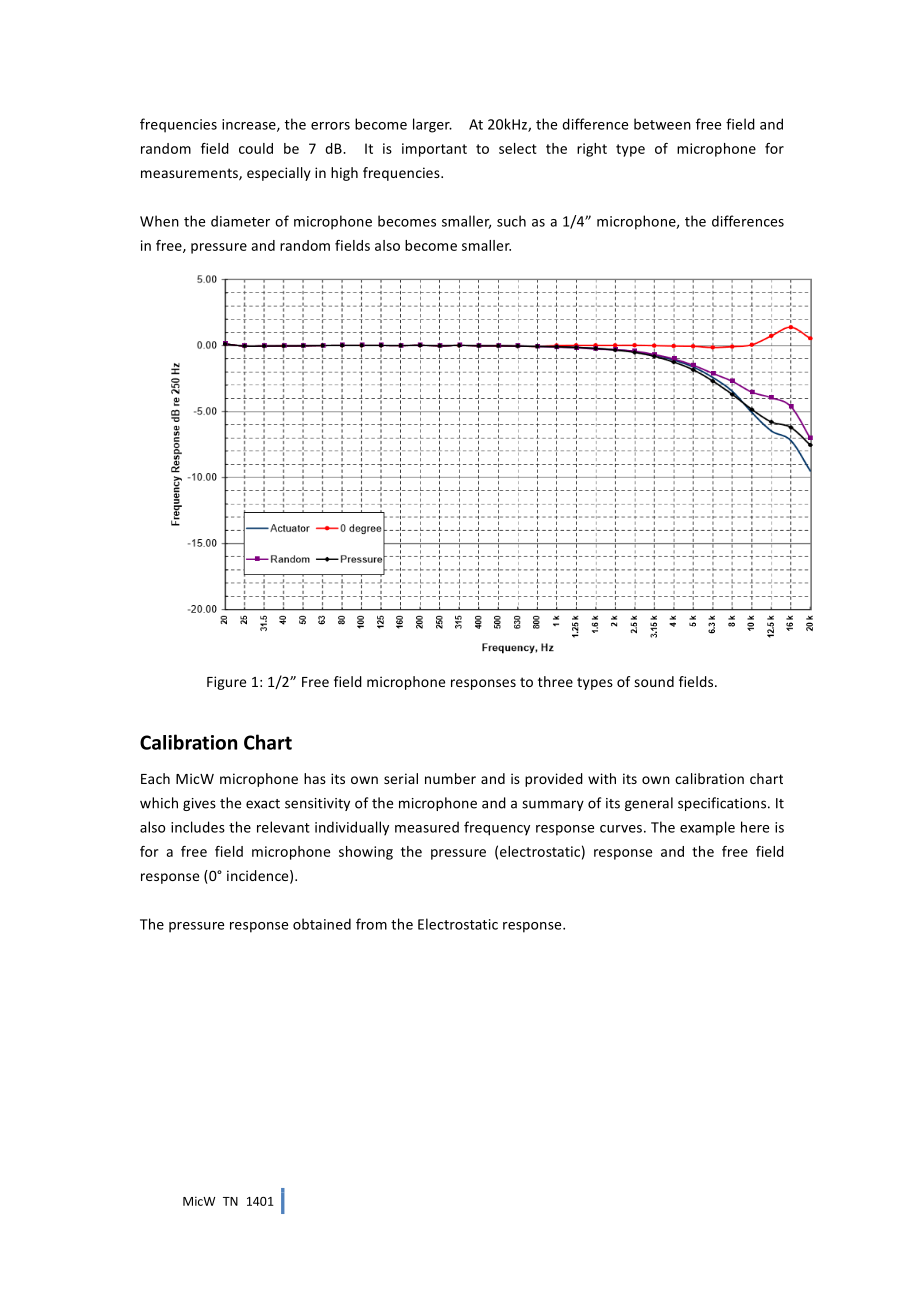 This screenshot has height=1308, width=924. What do you see at coordinates (602, 778) in the screenshot?
I see `with` at bounding box center [602, 778].
